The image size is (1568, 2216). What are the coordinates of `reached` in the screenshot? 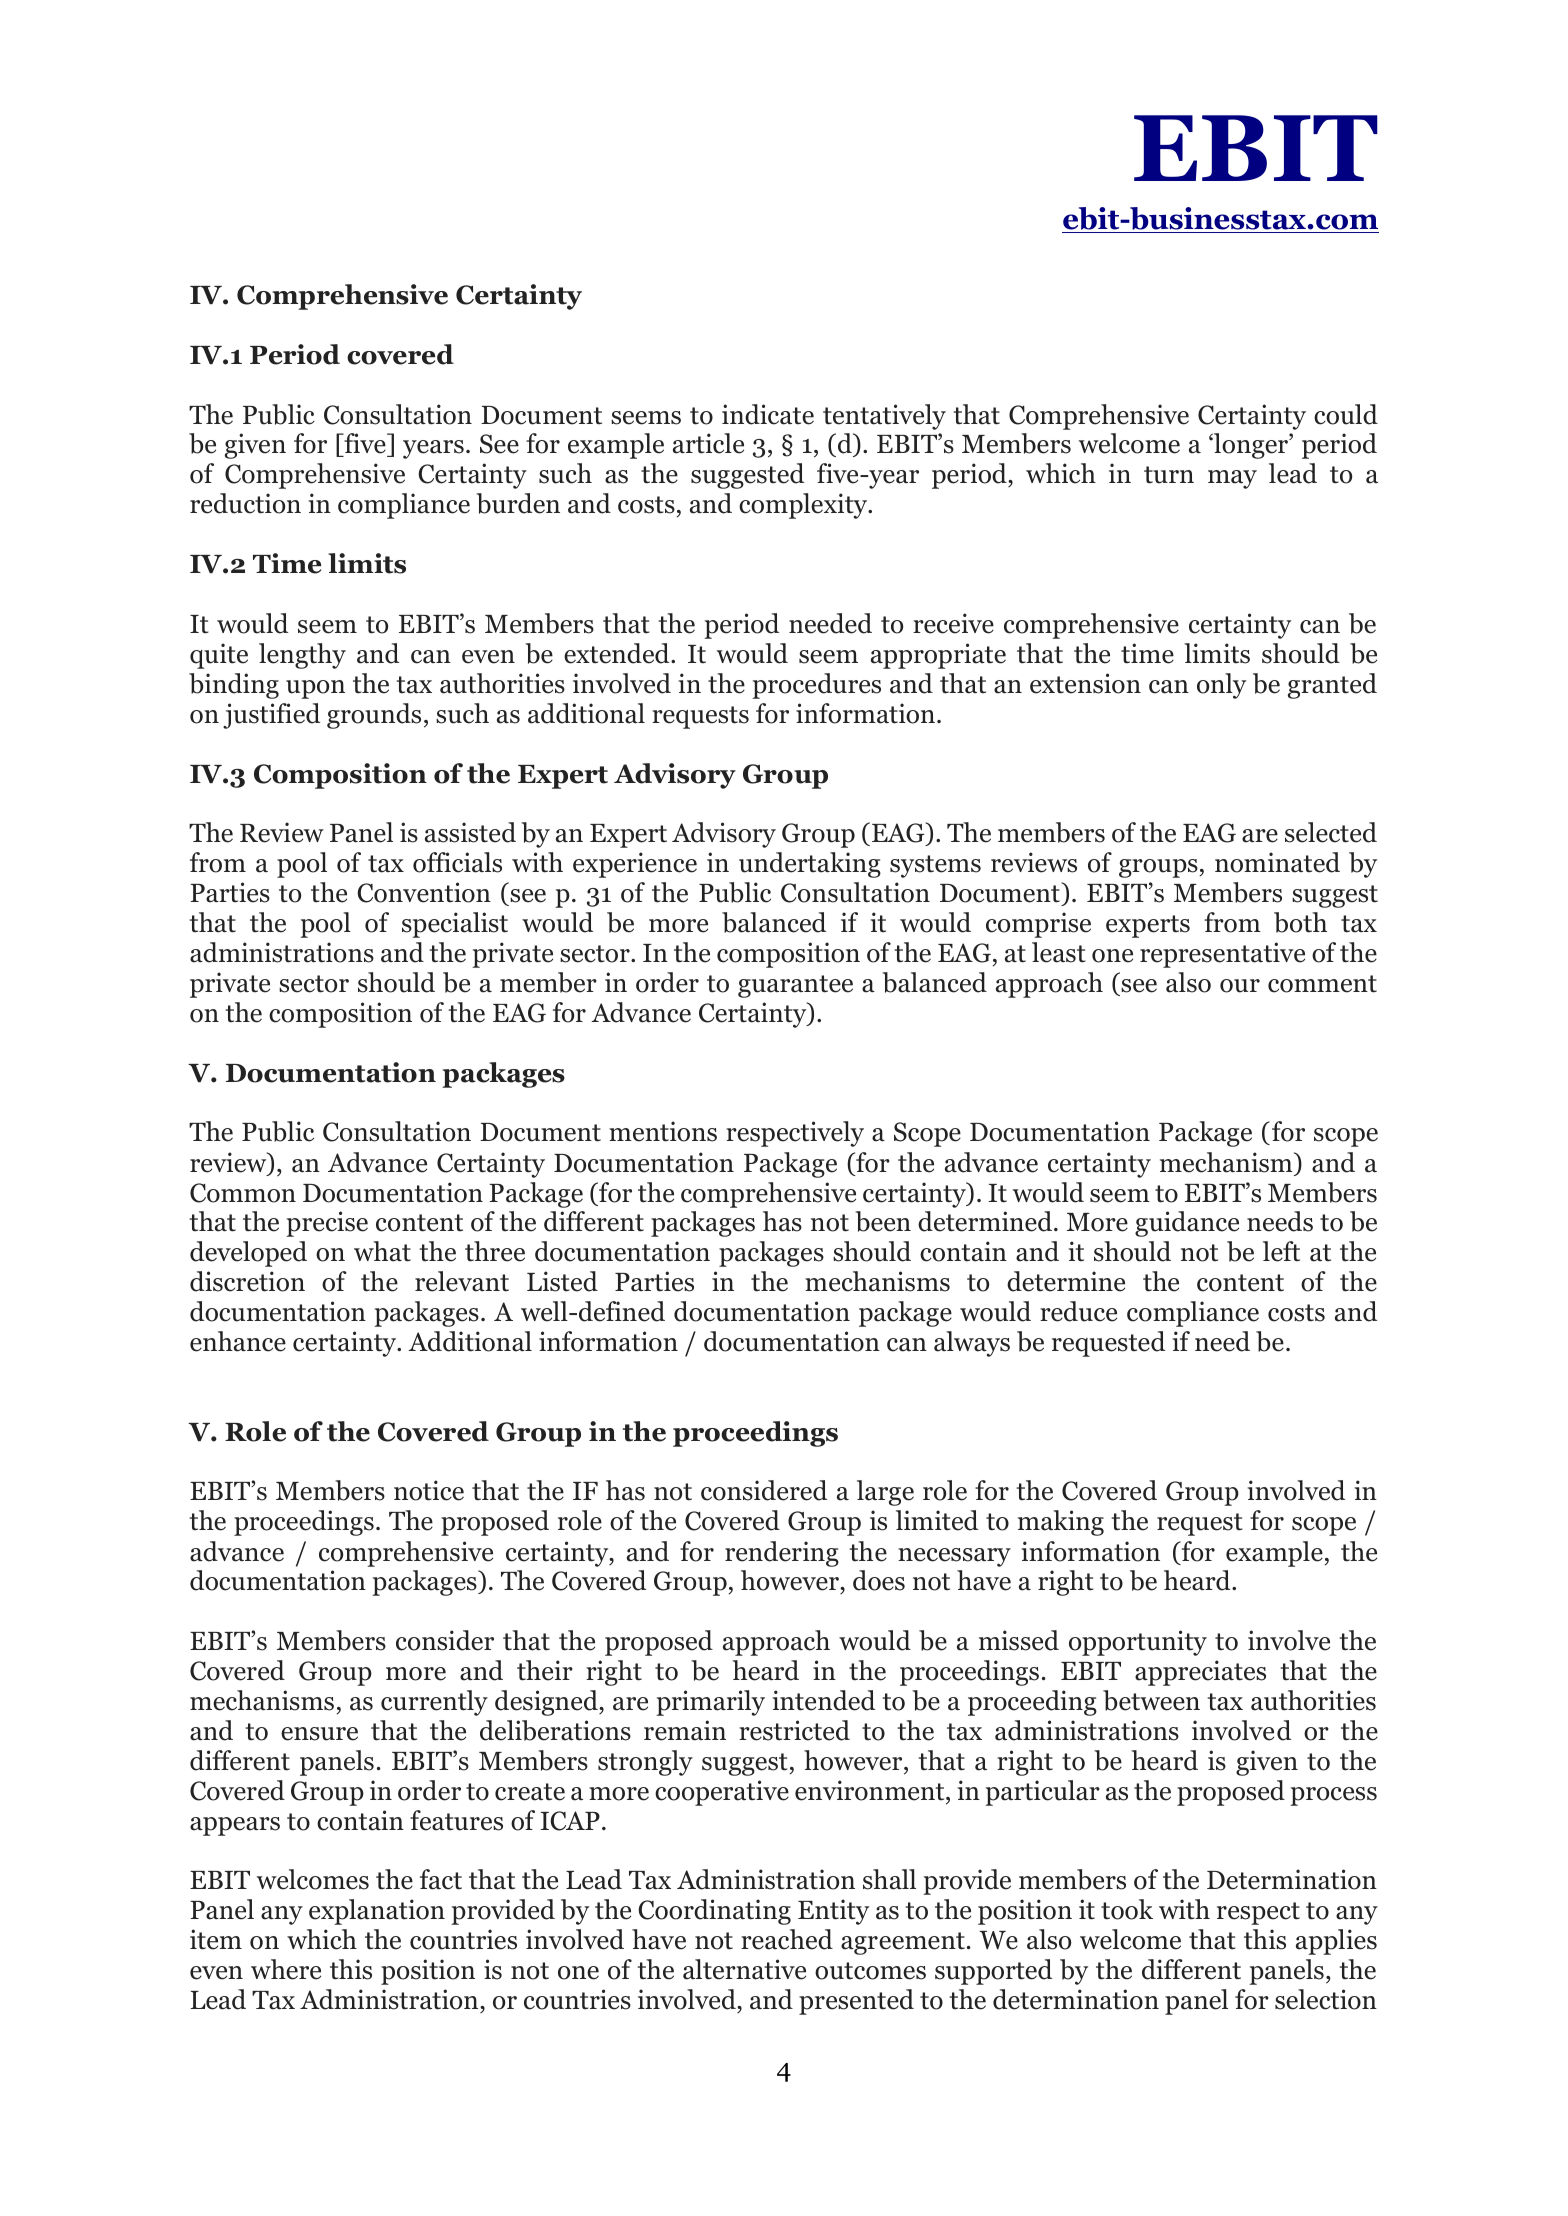 It's located at (787, 1939).
